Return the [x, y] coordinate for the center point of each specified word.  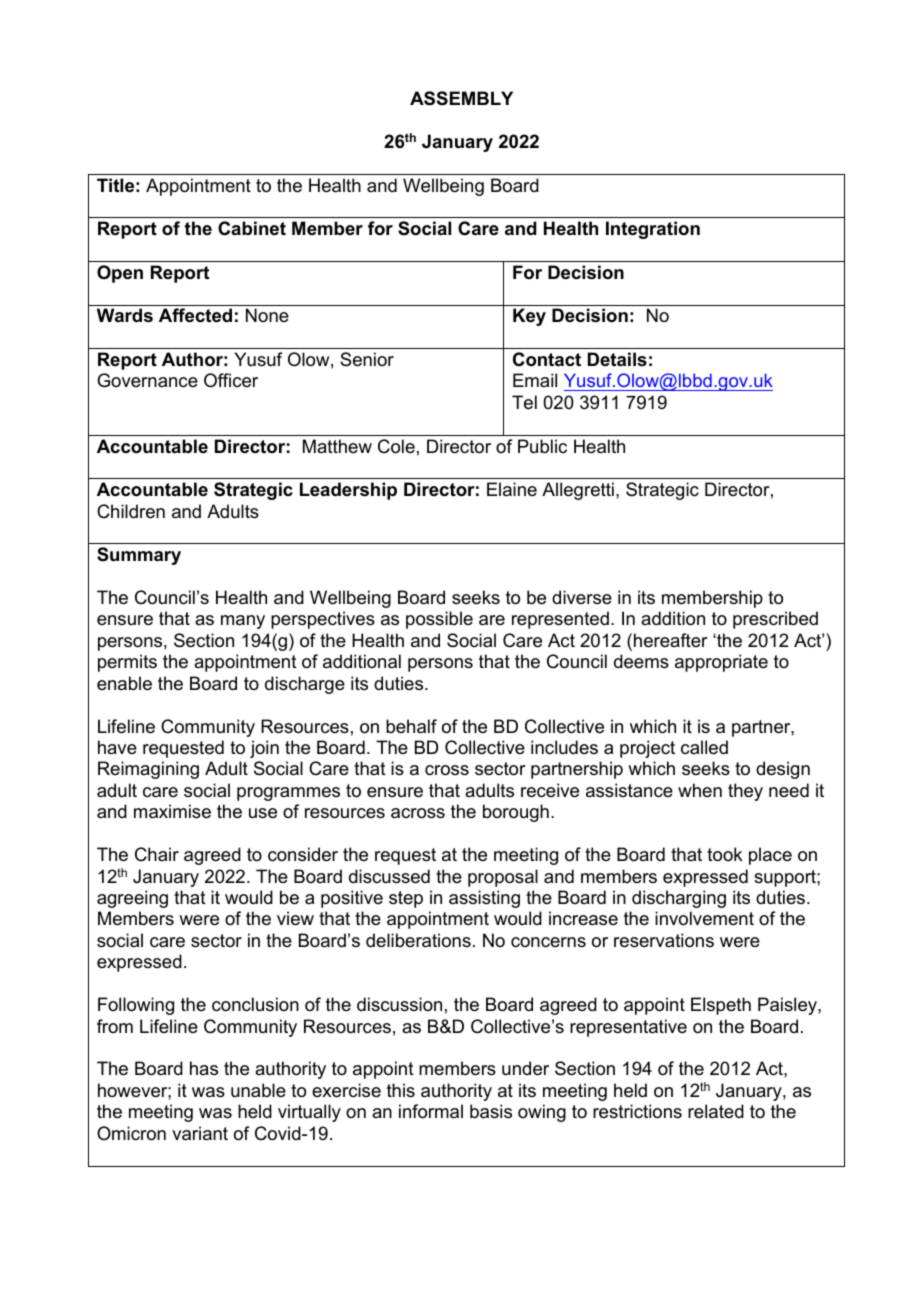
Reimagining [148, 770]
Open [120, 274]
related [716, 1111]
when [700, 790]
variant [200, 1133]
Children [131, 511]
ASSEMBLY [461, 98]
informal [431, 1111]
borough [516, 813]
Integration [653, 230]
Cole [396, 446]
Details [617, 359]
